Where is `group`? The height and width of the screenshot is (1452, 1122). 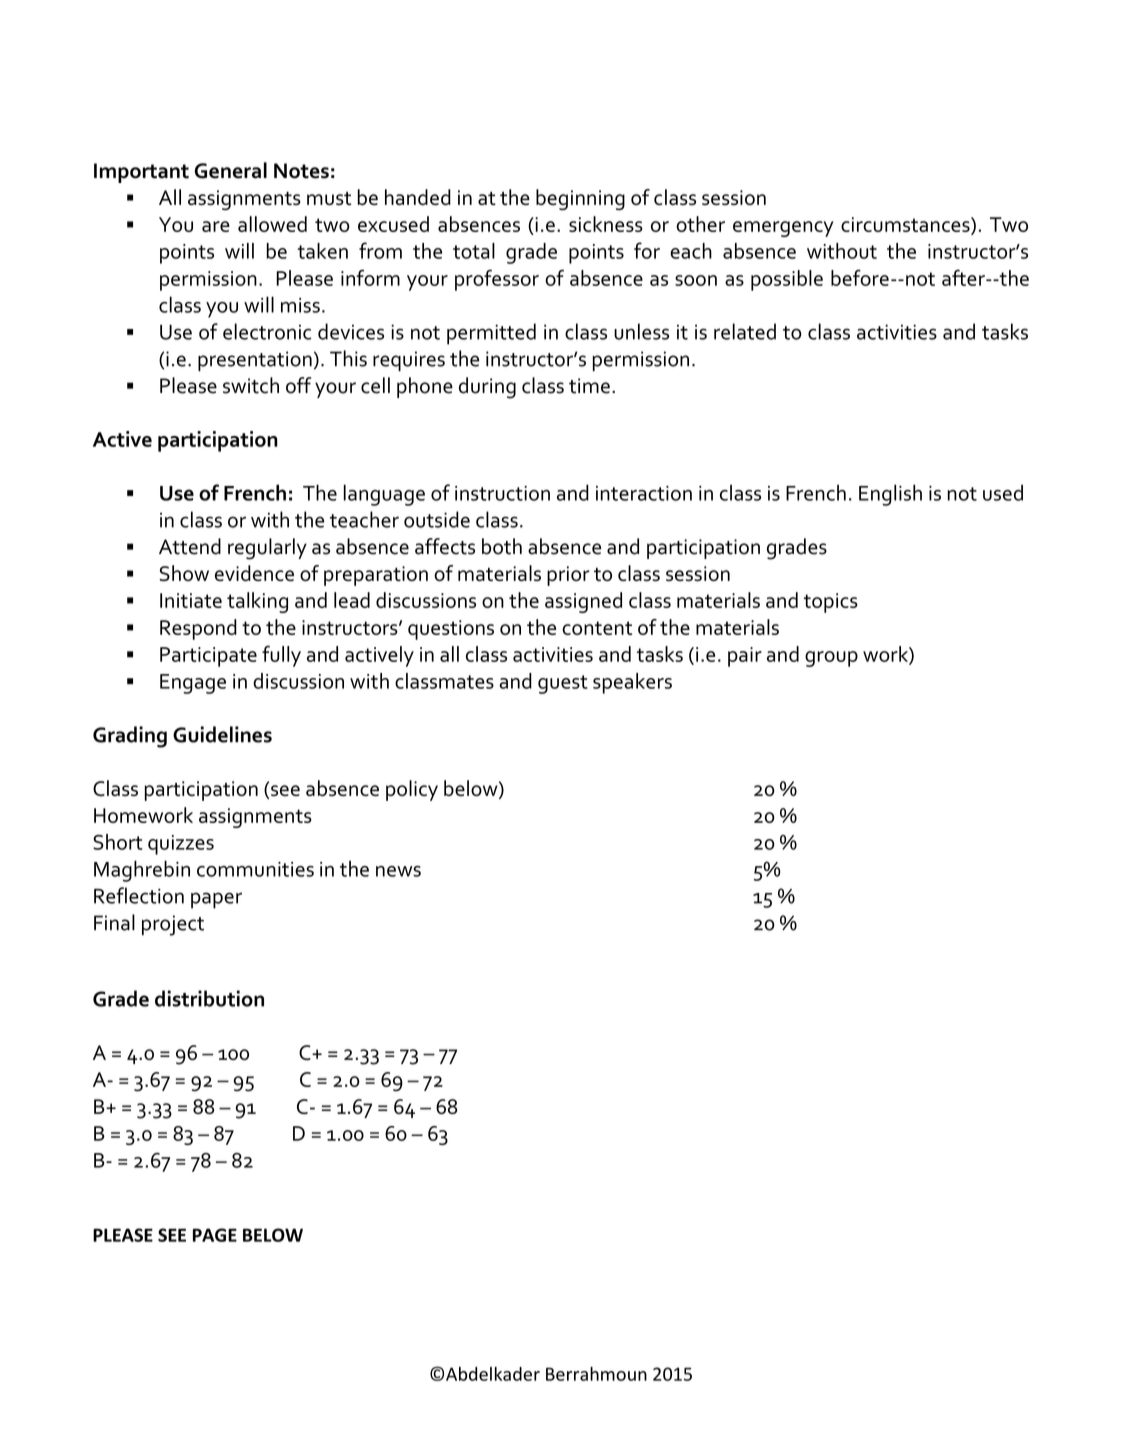 group is located at coordinates (831, 659).
